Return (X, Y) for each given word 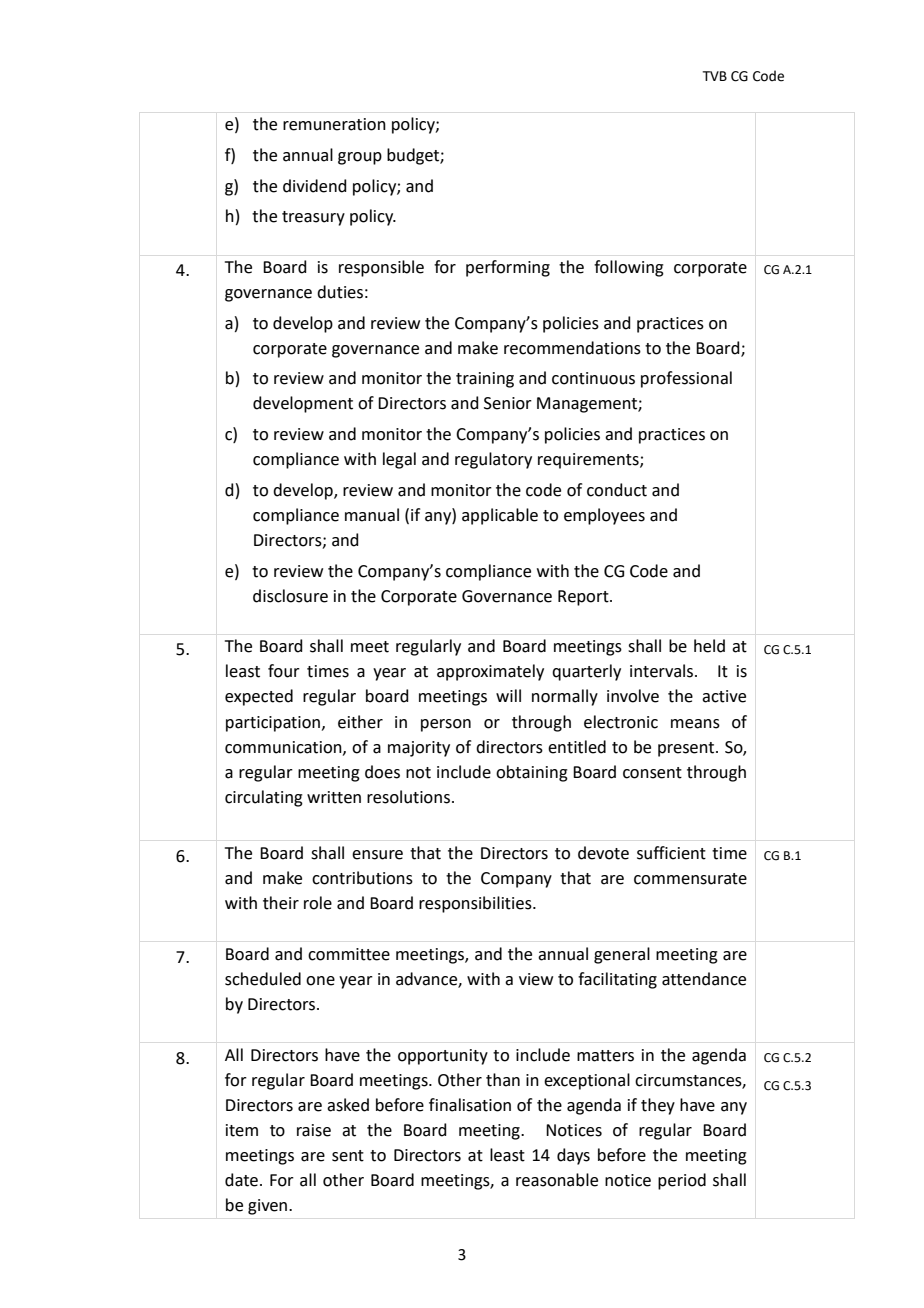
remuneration (334, 124)
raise (314, 1130)
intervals (663, 671)
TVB (715, 76)
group (360, 158)
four (284, 671)
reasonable (557, 1180)
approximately (490, 672)
